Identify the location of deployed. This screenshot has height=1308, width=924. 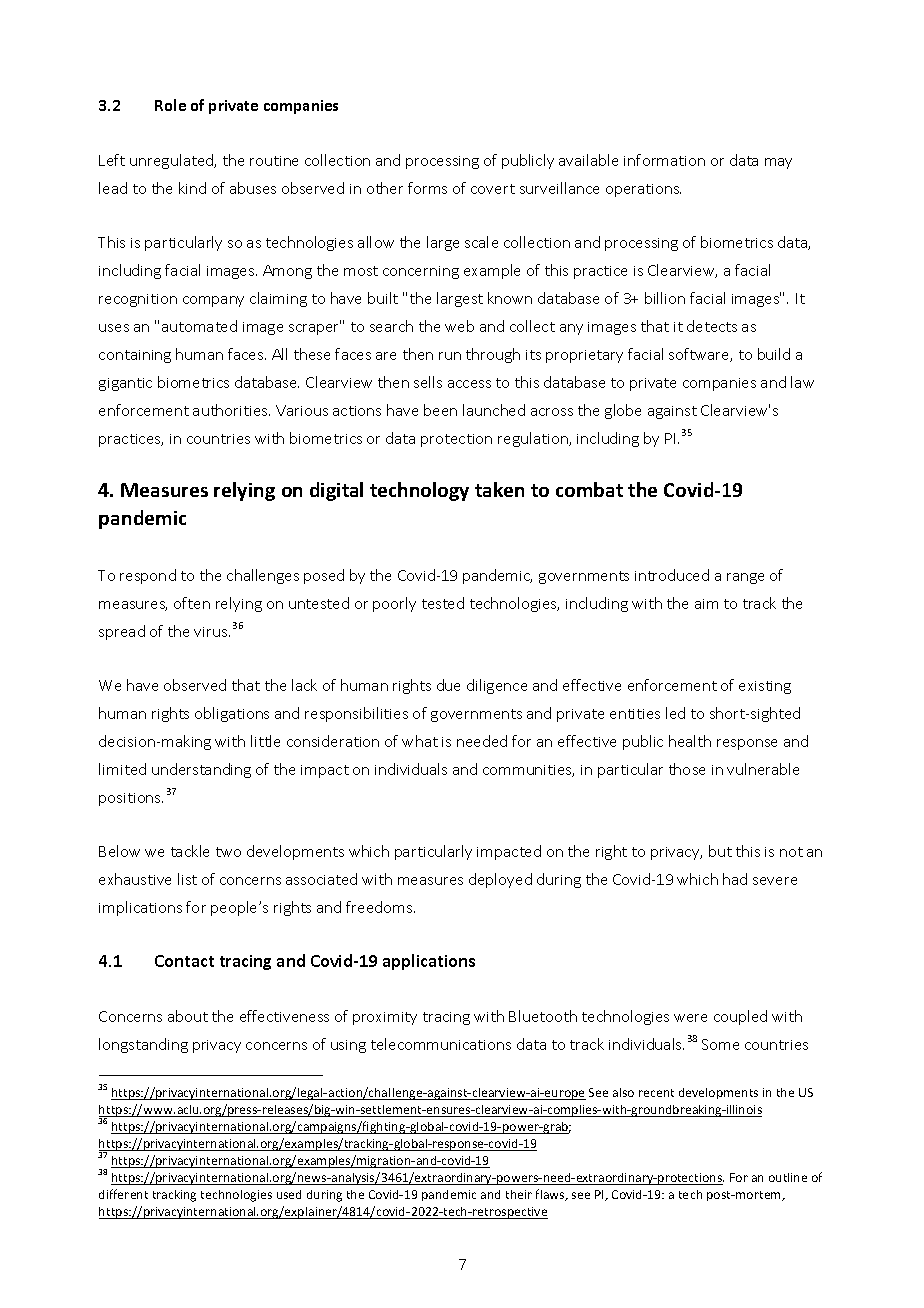
(500, 880).
